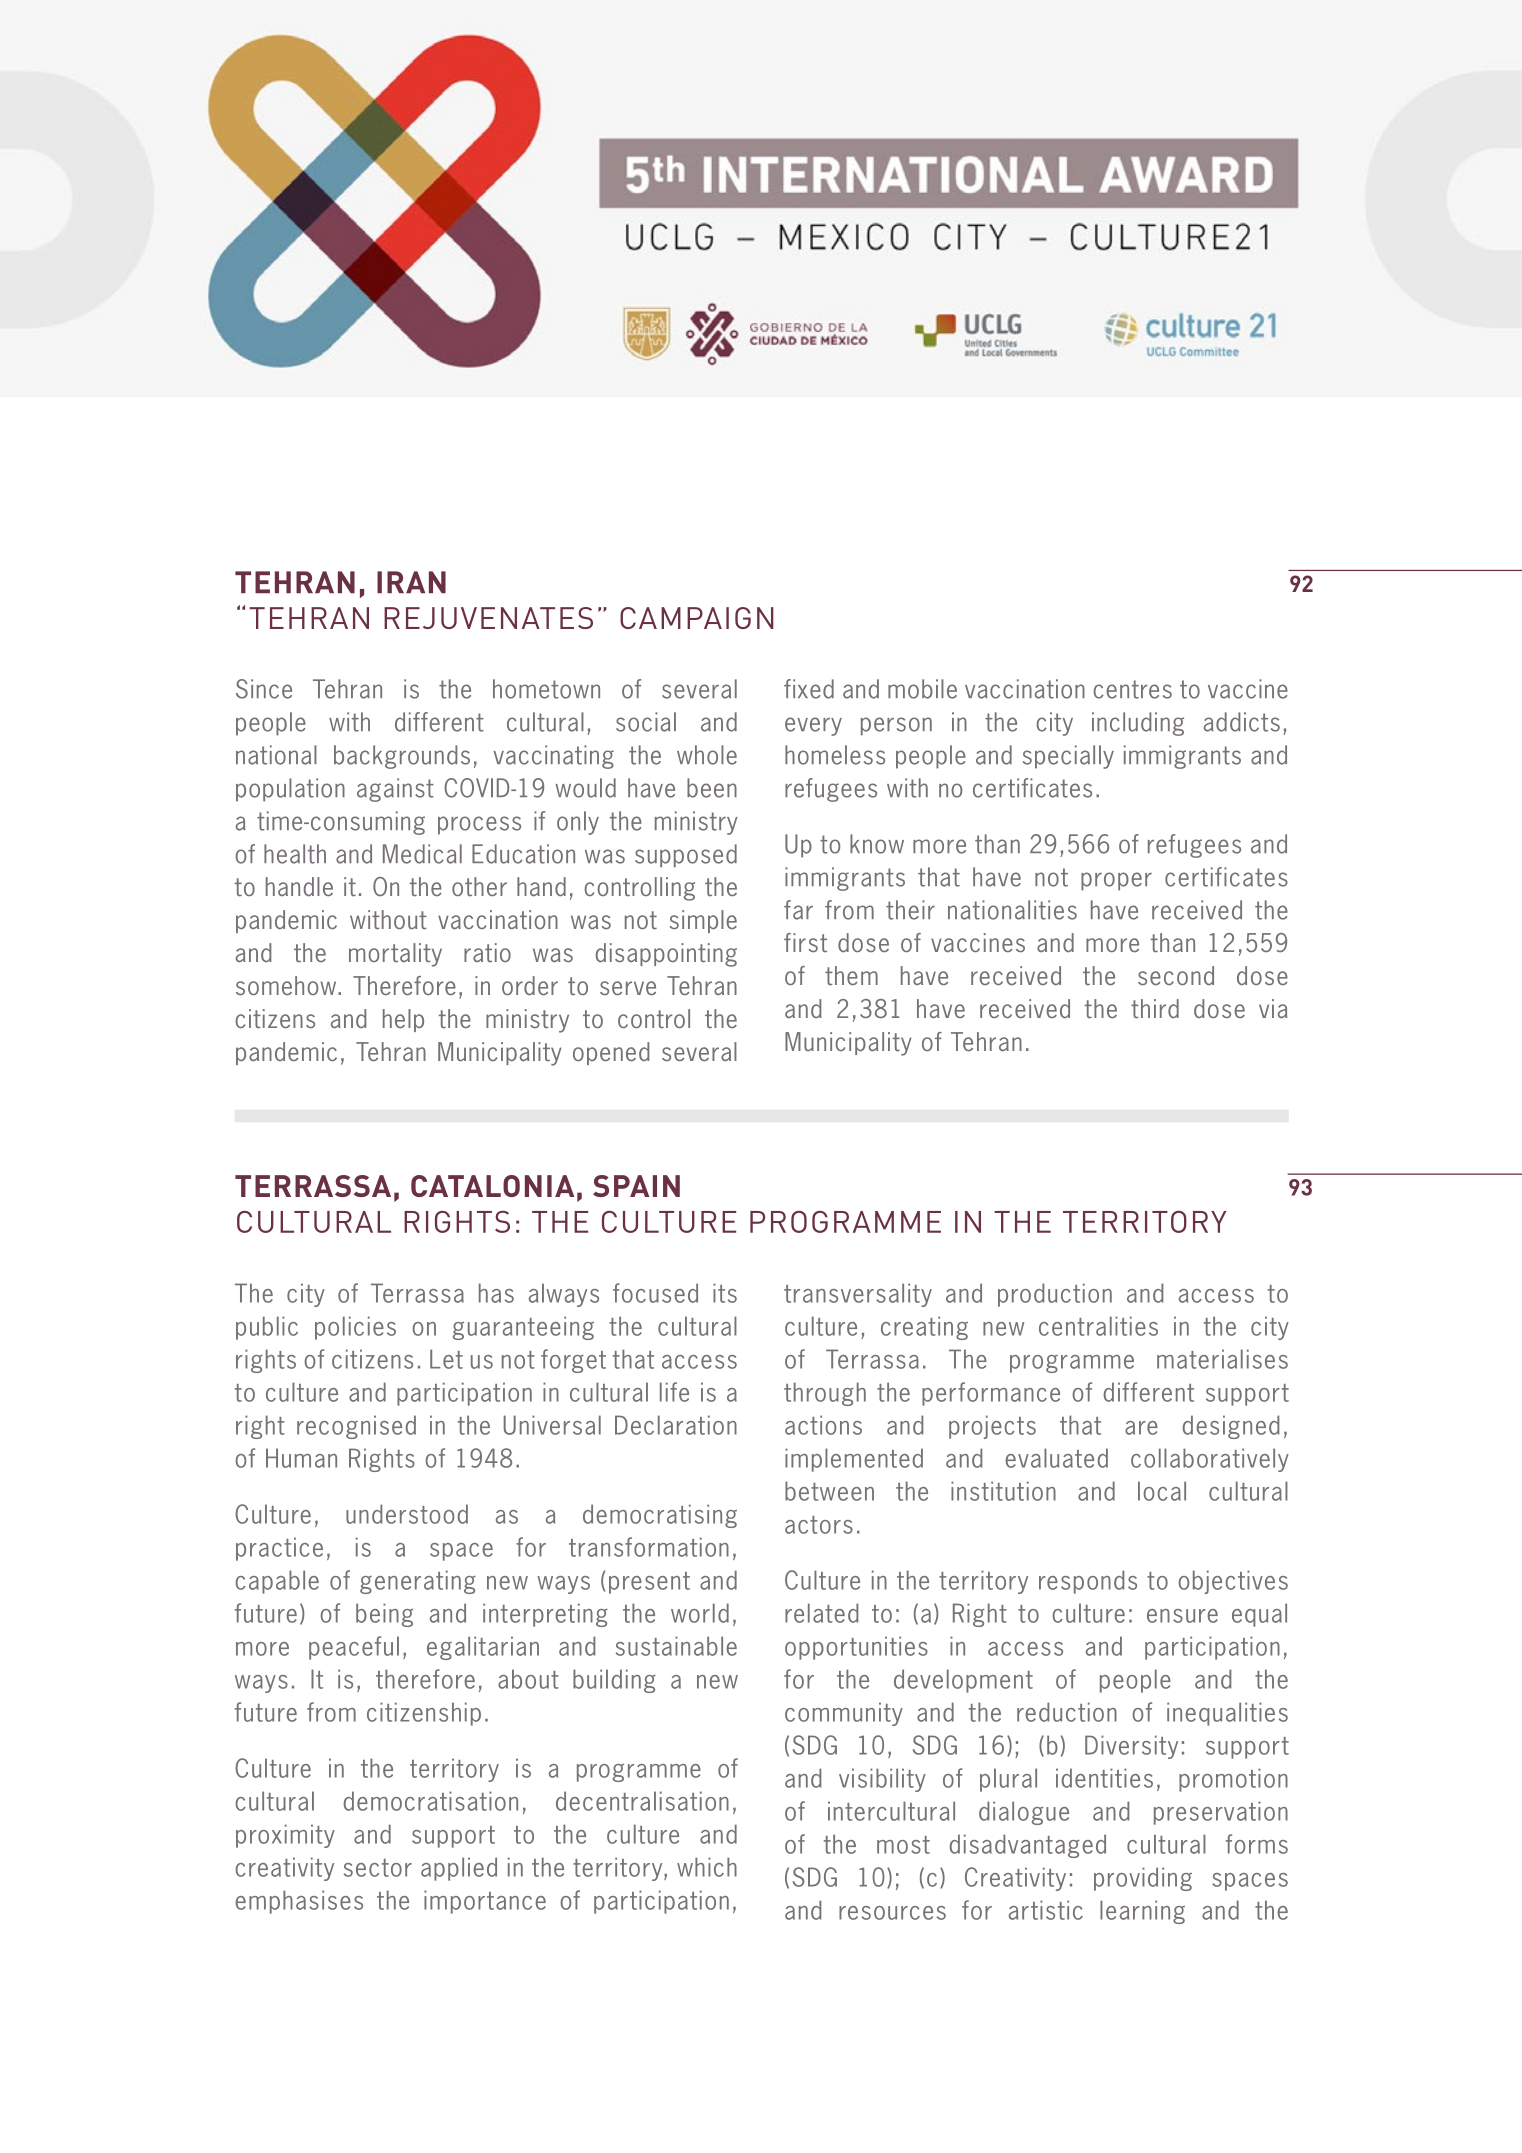 The image size is (1522, 2153). Describe the element at coordinates (378, 1868) in the page. I see `sector` at that location.
